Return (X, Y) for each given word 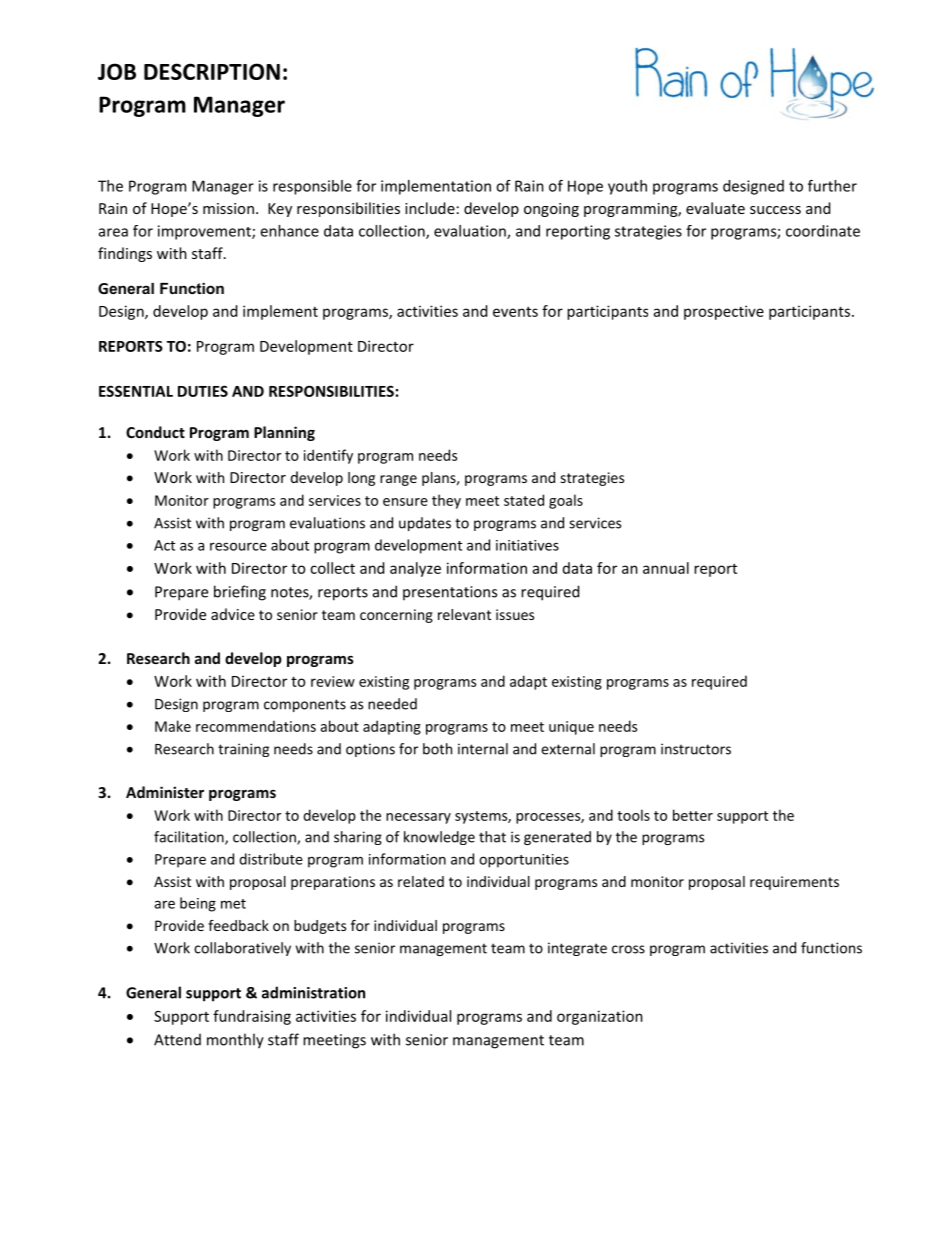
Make (173, 726)
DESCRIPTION (212, 71)
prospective (724, 312)
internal (483, 749)
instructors (696, 749)
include (430, 208)
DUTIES (203, 391)
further (832, 186)
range (398, 480)
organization (600, 1017)
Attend (177, 1039)
